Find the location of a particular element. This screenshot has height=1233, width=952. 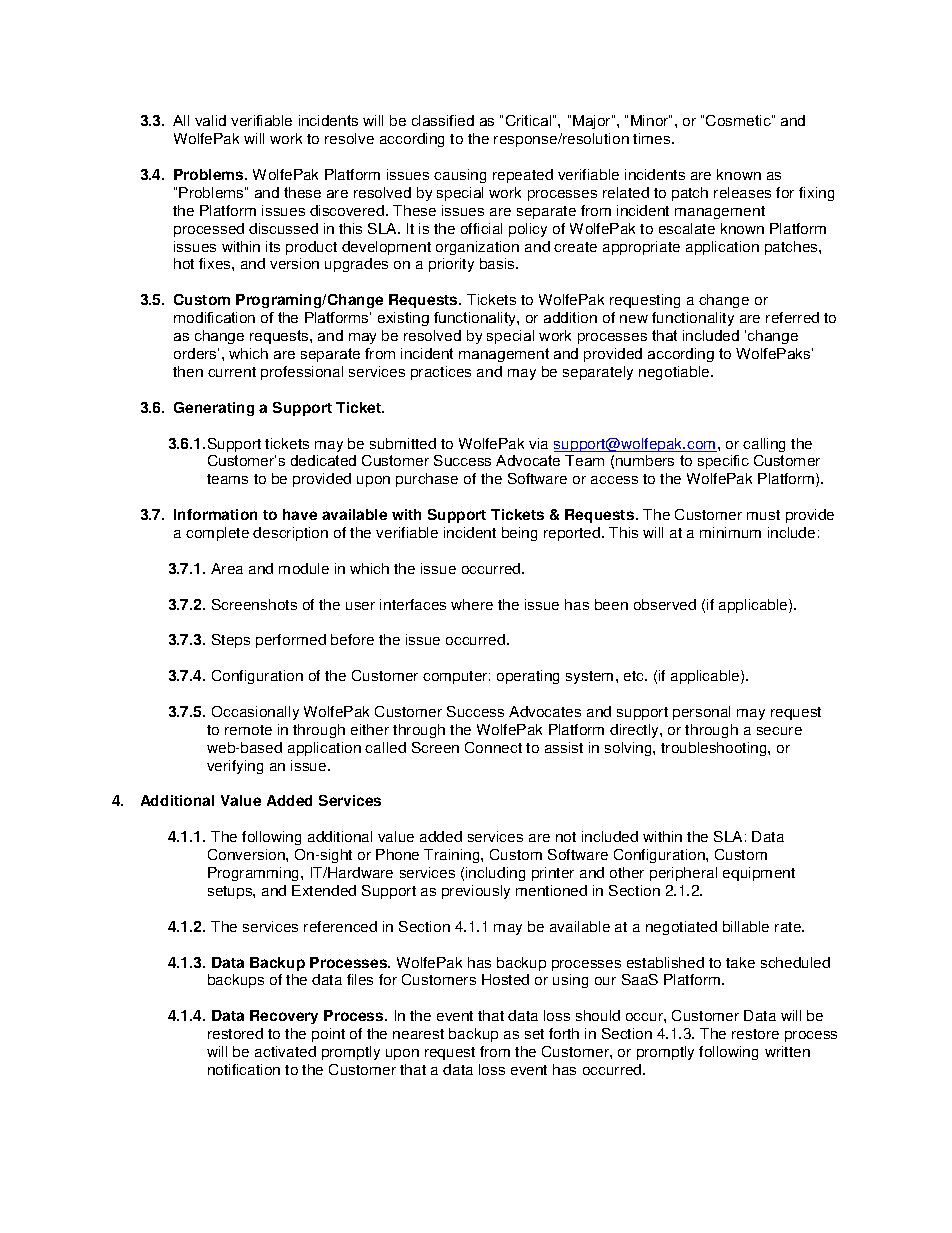

Area is located at coordinates (227, 568).
